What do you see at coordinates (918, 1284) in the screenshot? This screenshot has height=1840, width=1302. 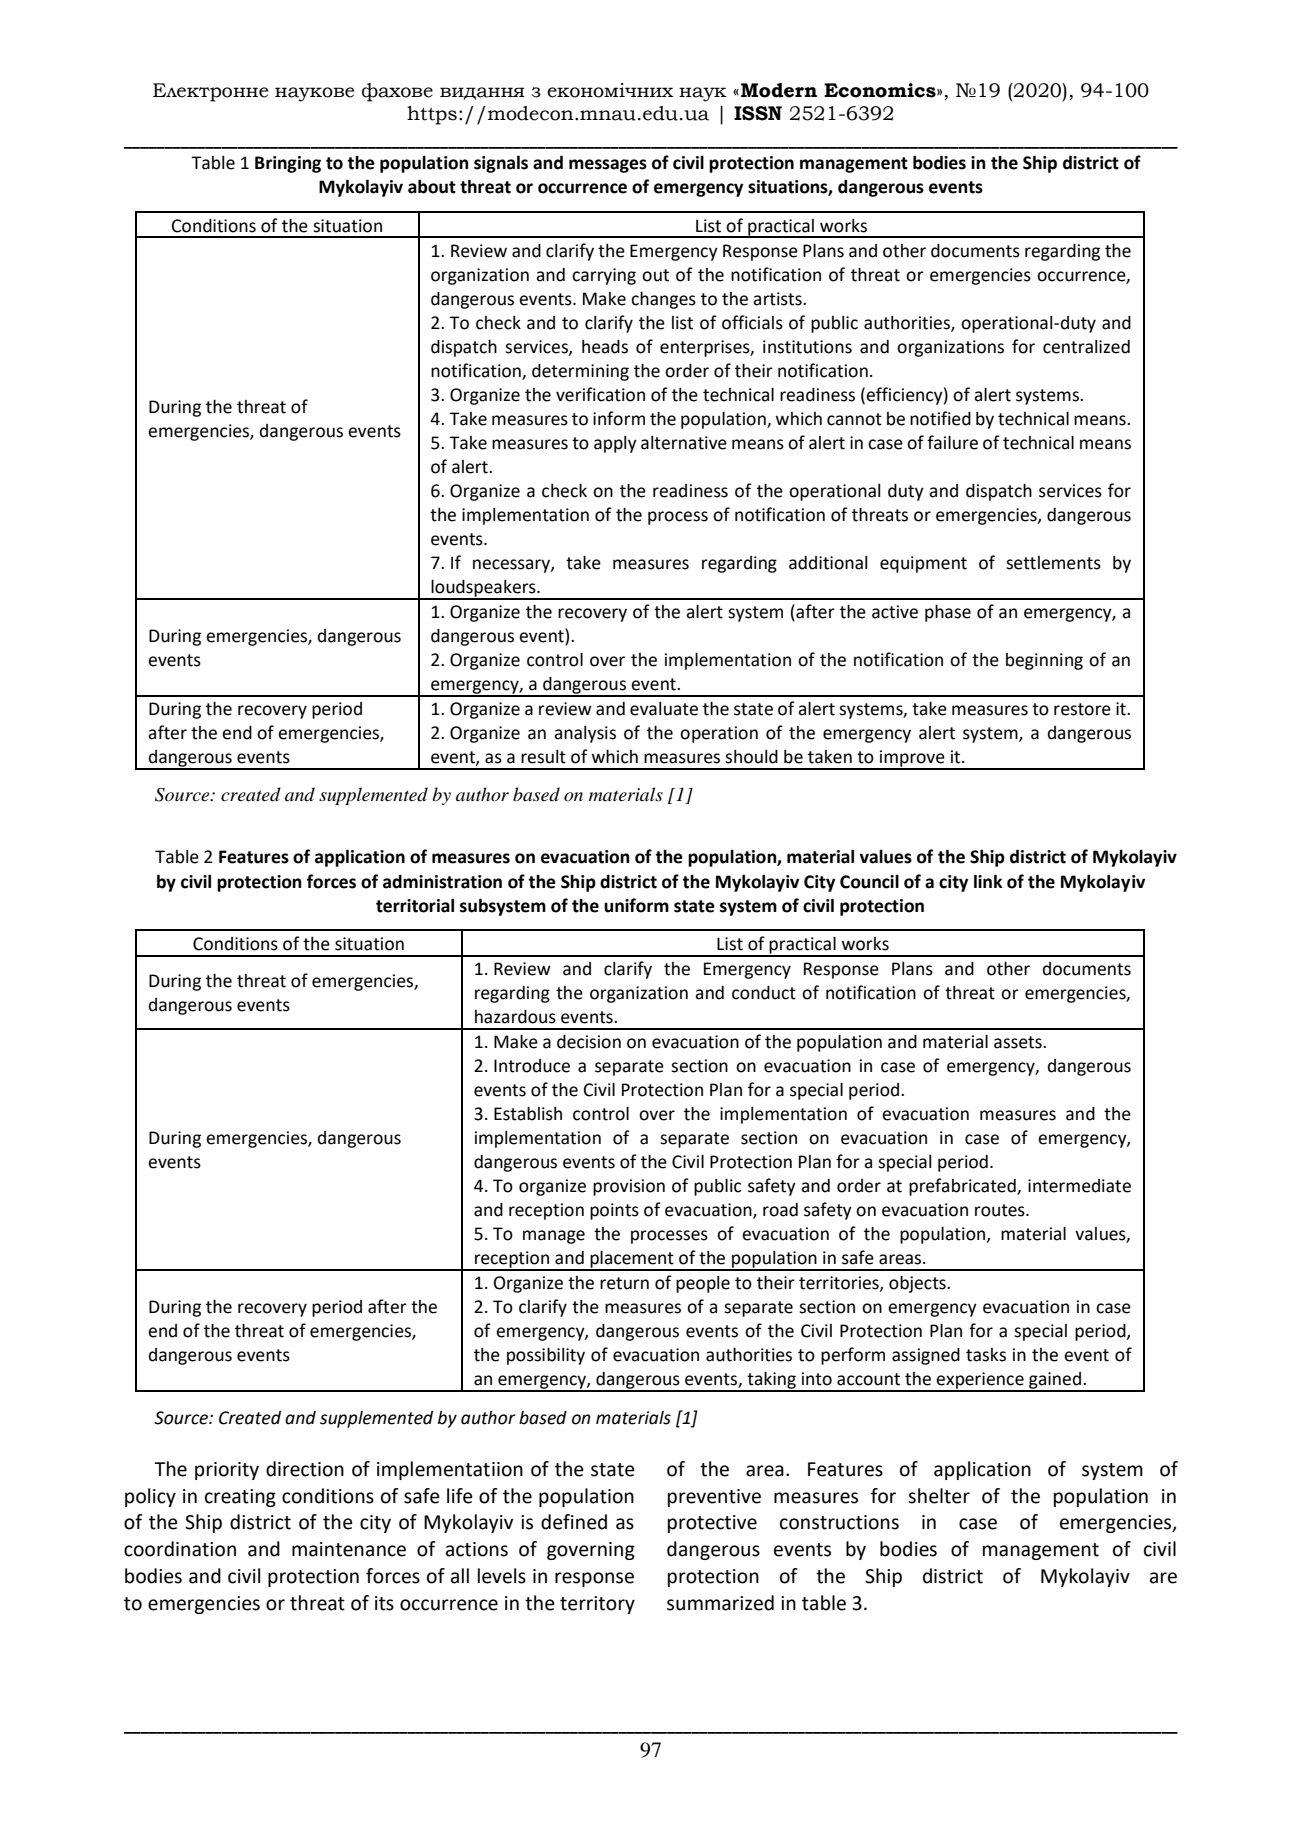 I see `objects` at bounding box center [918, 1284].
